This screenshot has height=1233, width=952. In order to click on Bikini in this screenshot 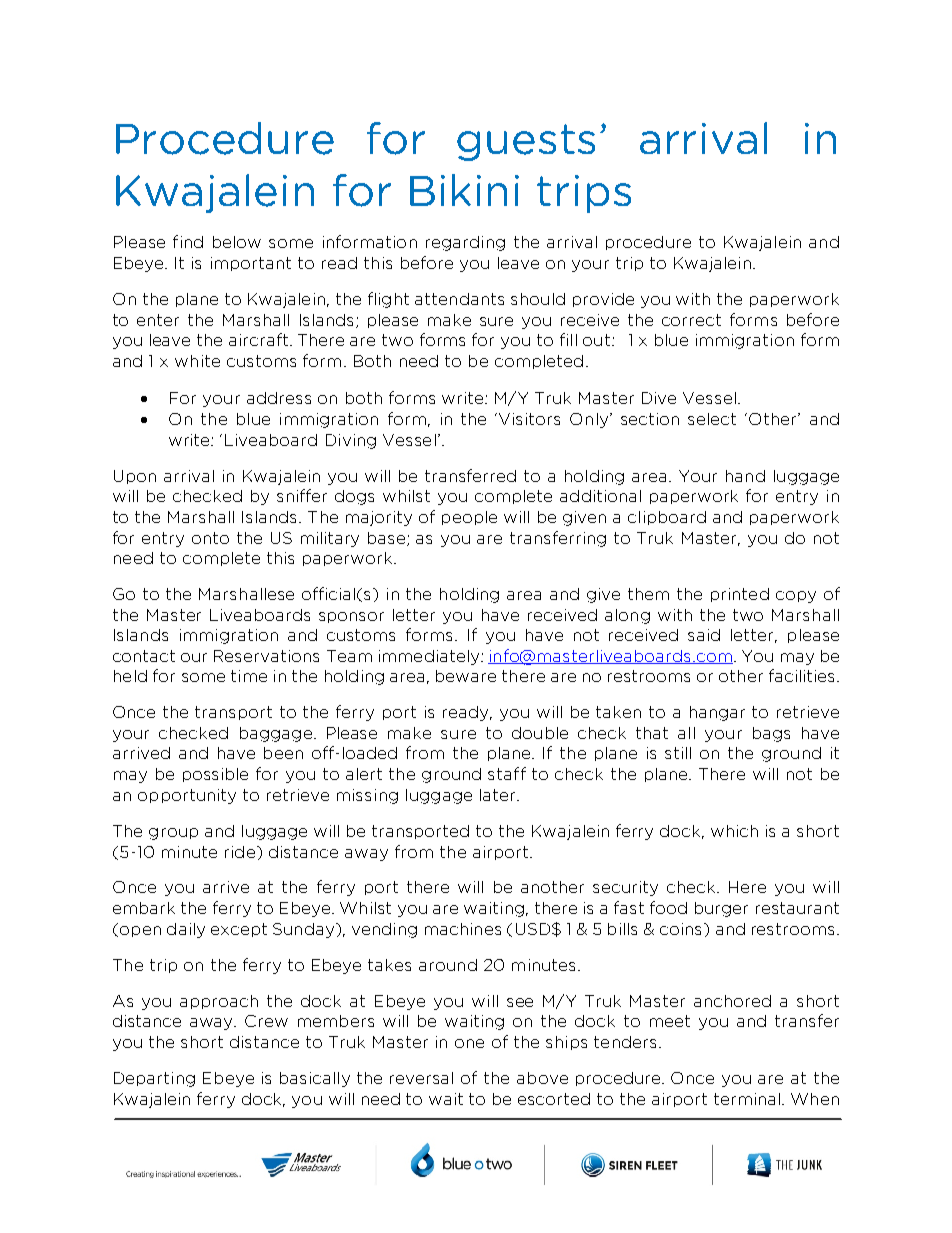, I will do `click(464, 190)`.
